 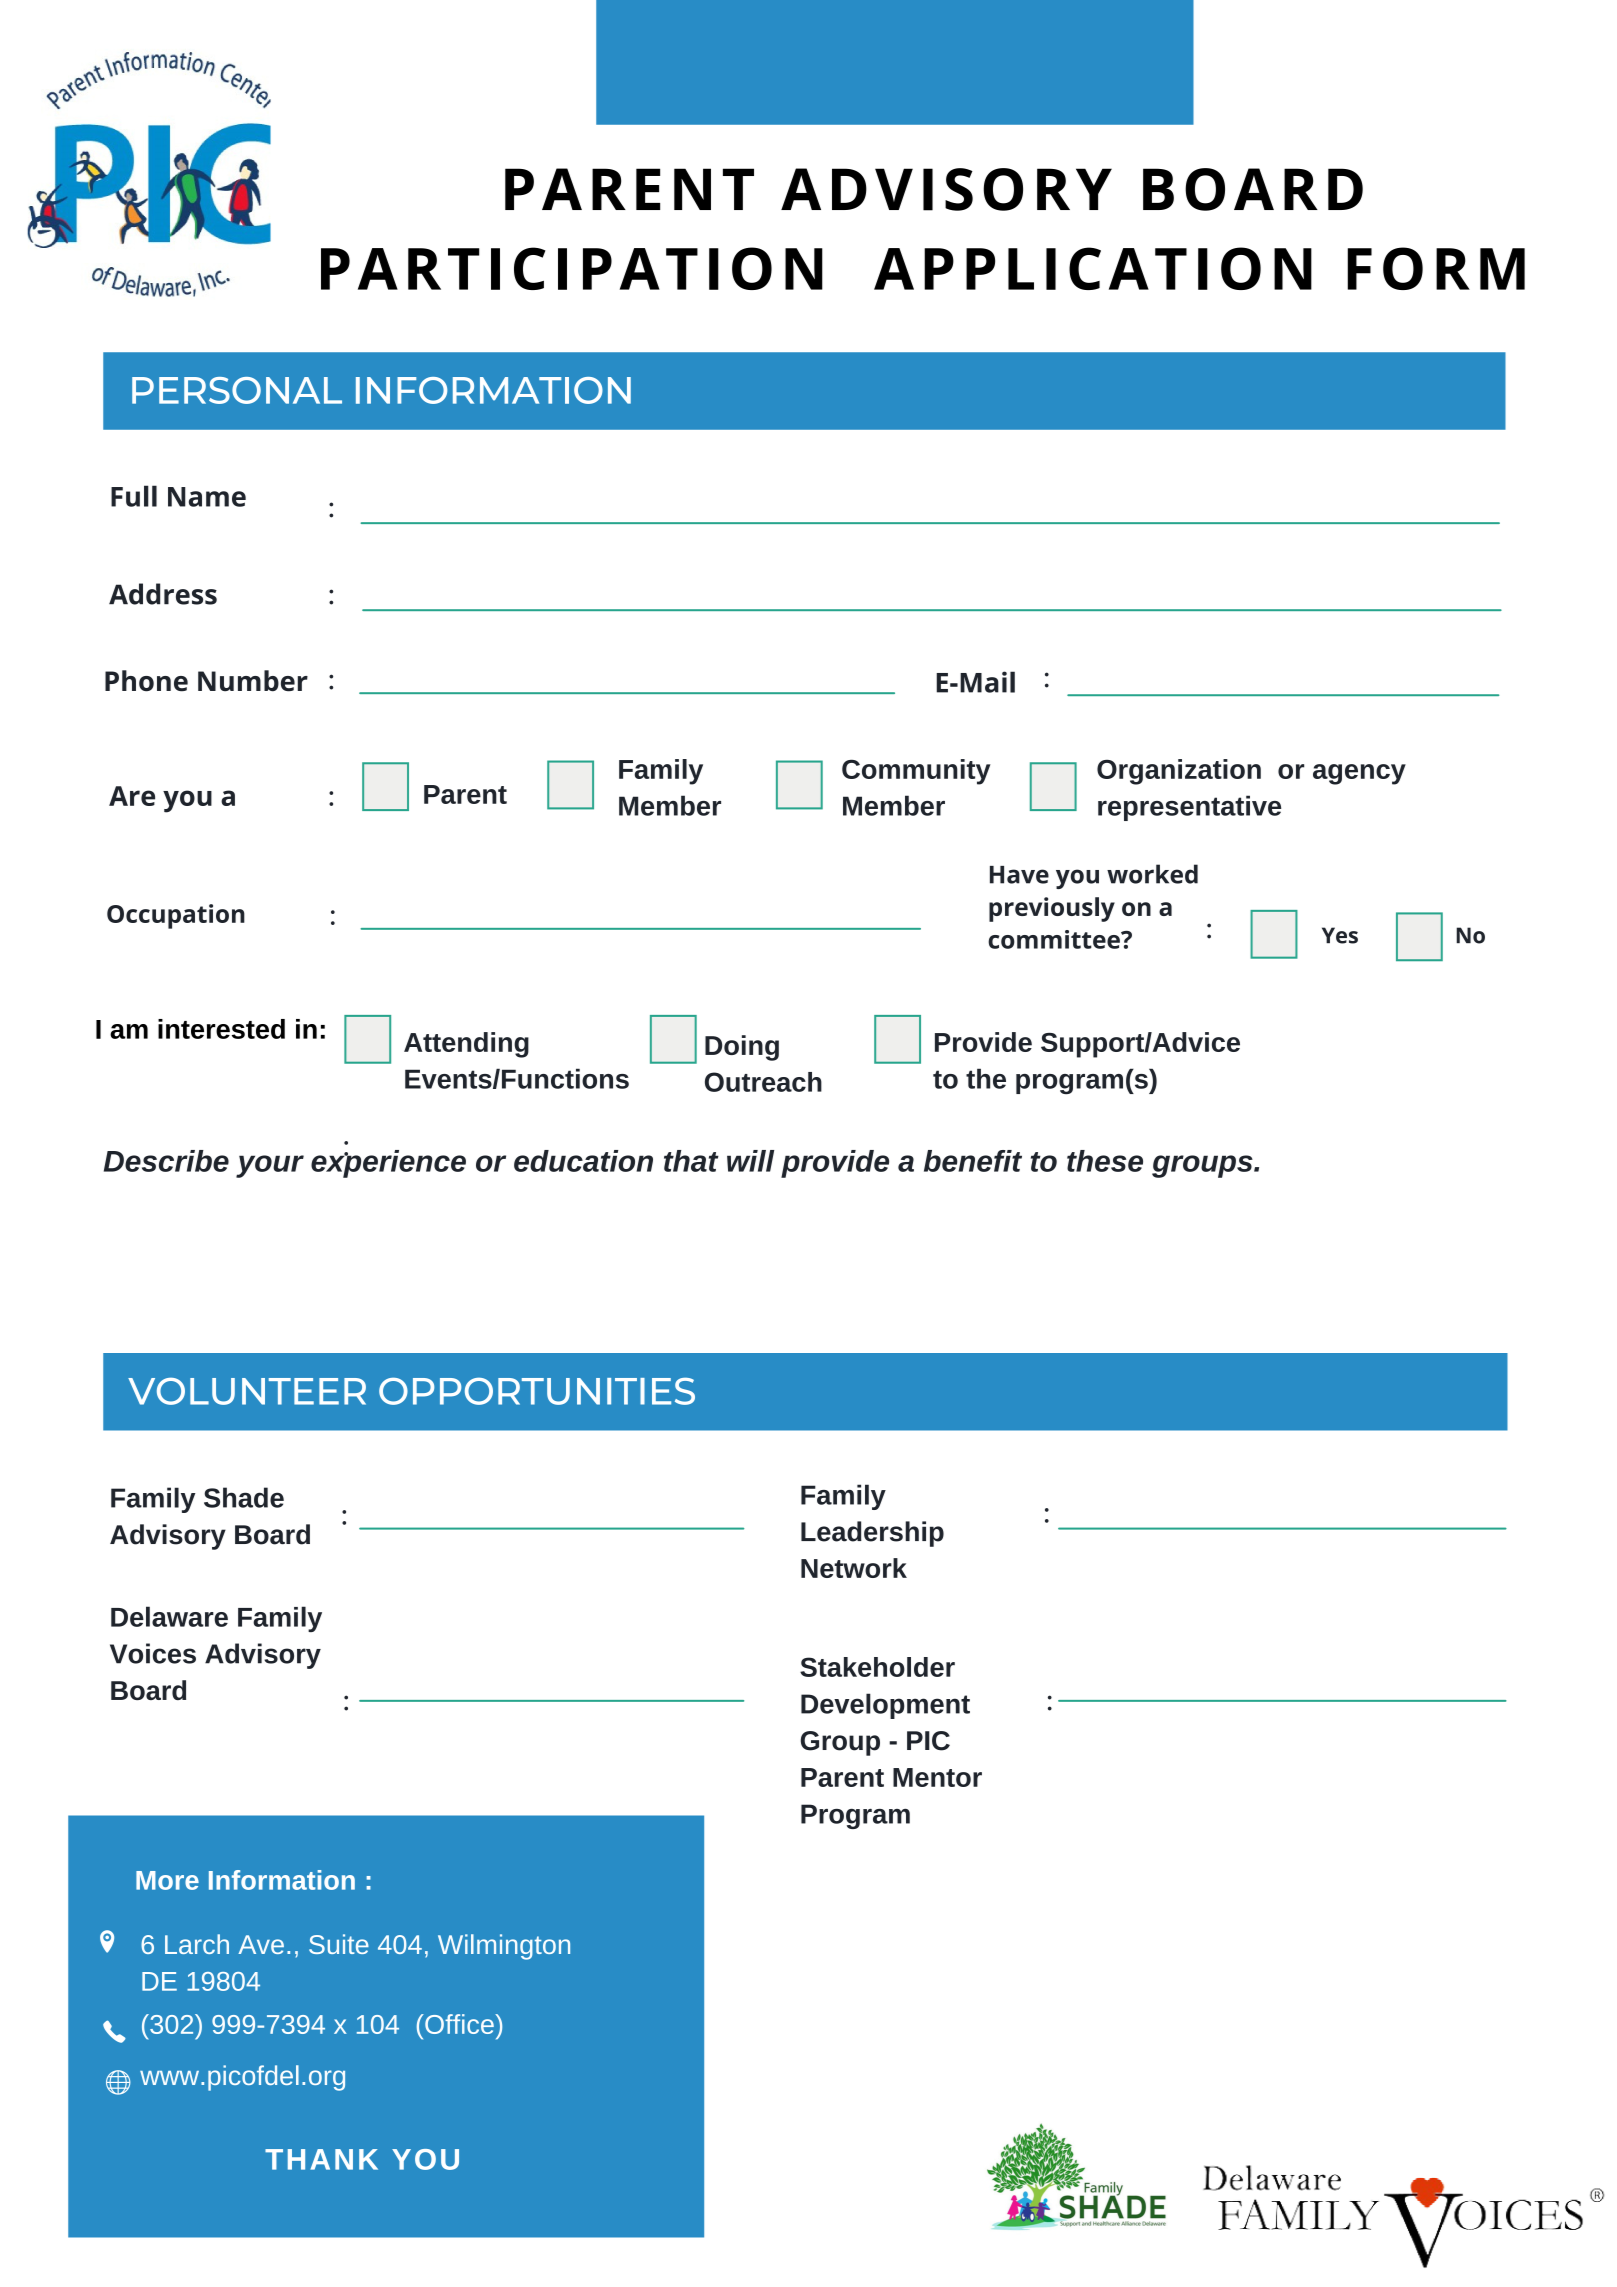 I want to click on will, so click(x=750, y=1161).
